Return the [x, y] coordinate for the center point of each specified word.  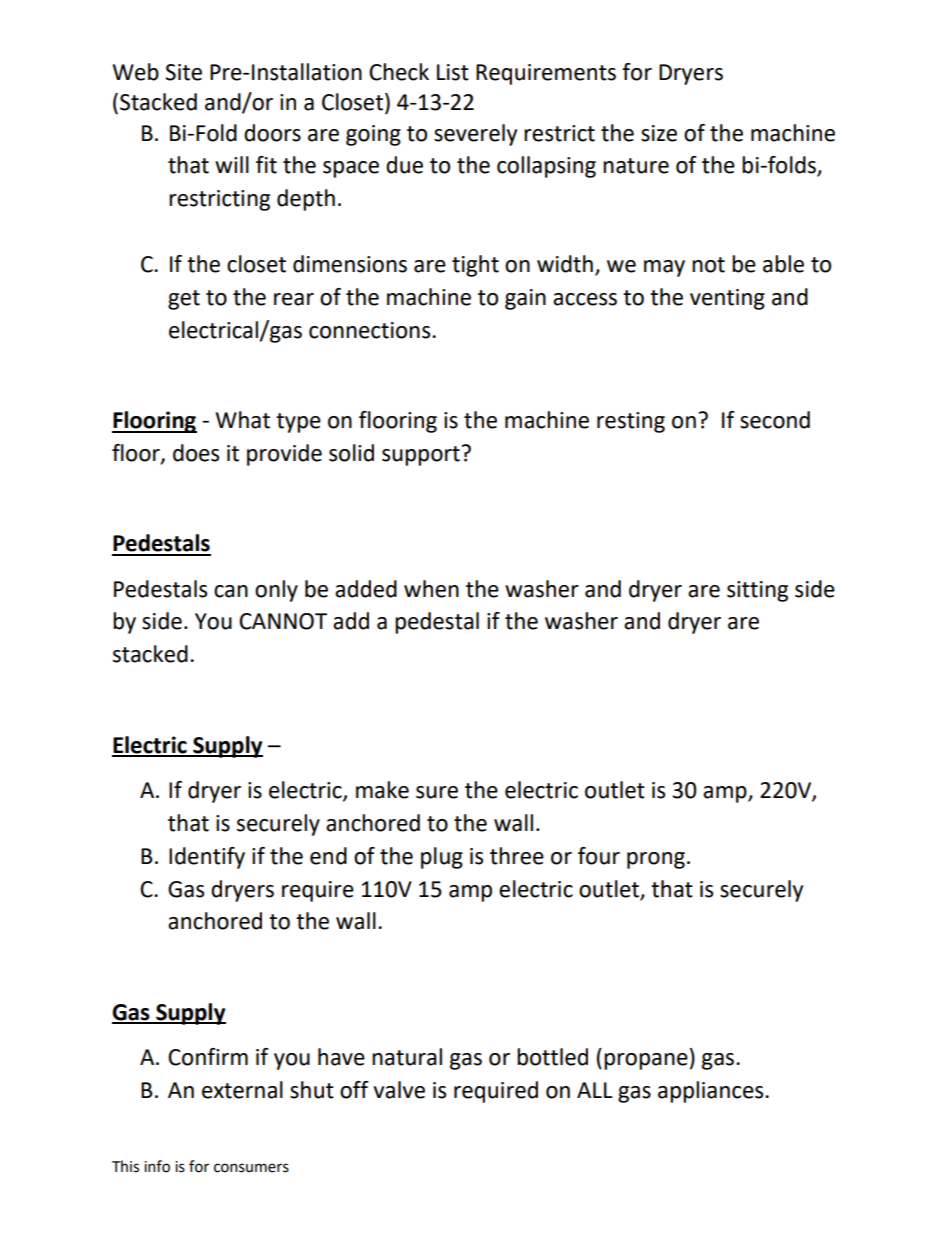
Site [183, 72]
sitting [757, 591]
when [431, 589]
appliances [712, 1092]
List [453, 72]
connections [371, 330]
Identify [207, 858]
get [184, 300]
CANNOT [283, 621]
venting [727, 299]
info [157, 1166]
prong [656, 860]
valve [399, 1090]
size [659, 133]
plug [442, 858]
